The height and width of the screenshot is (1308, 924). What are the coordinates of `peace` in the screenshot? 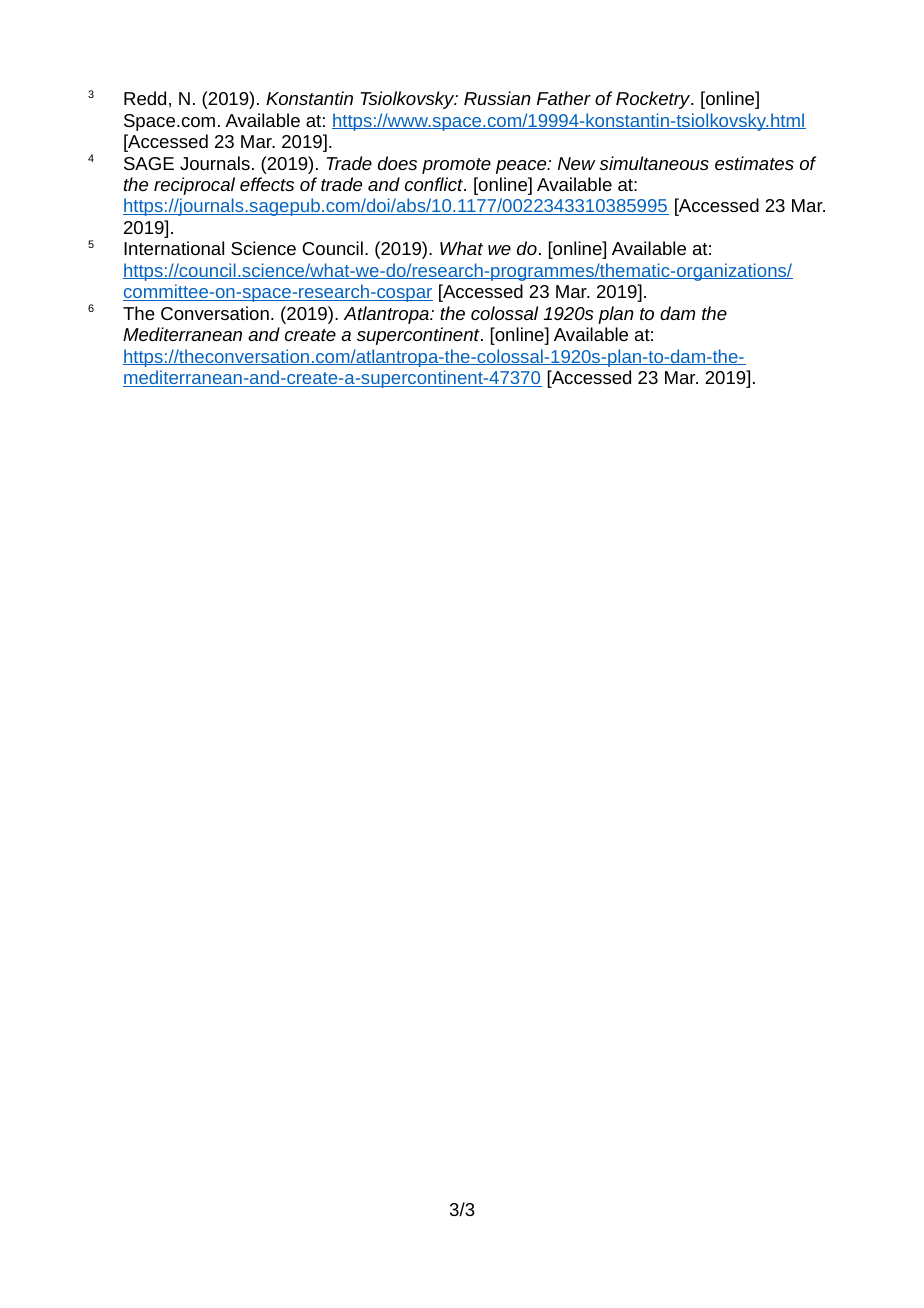 It's located at (522, 167).
